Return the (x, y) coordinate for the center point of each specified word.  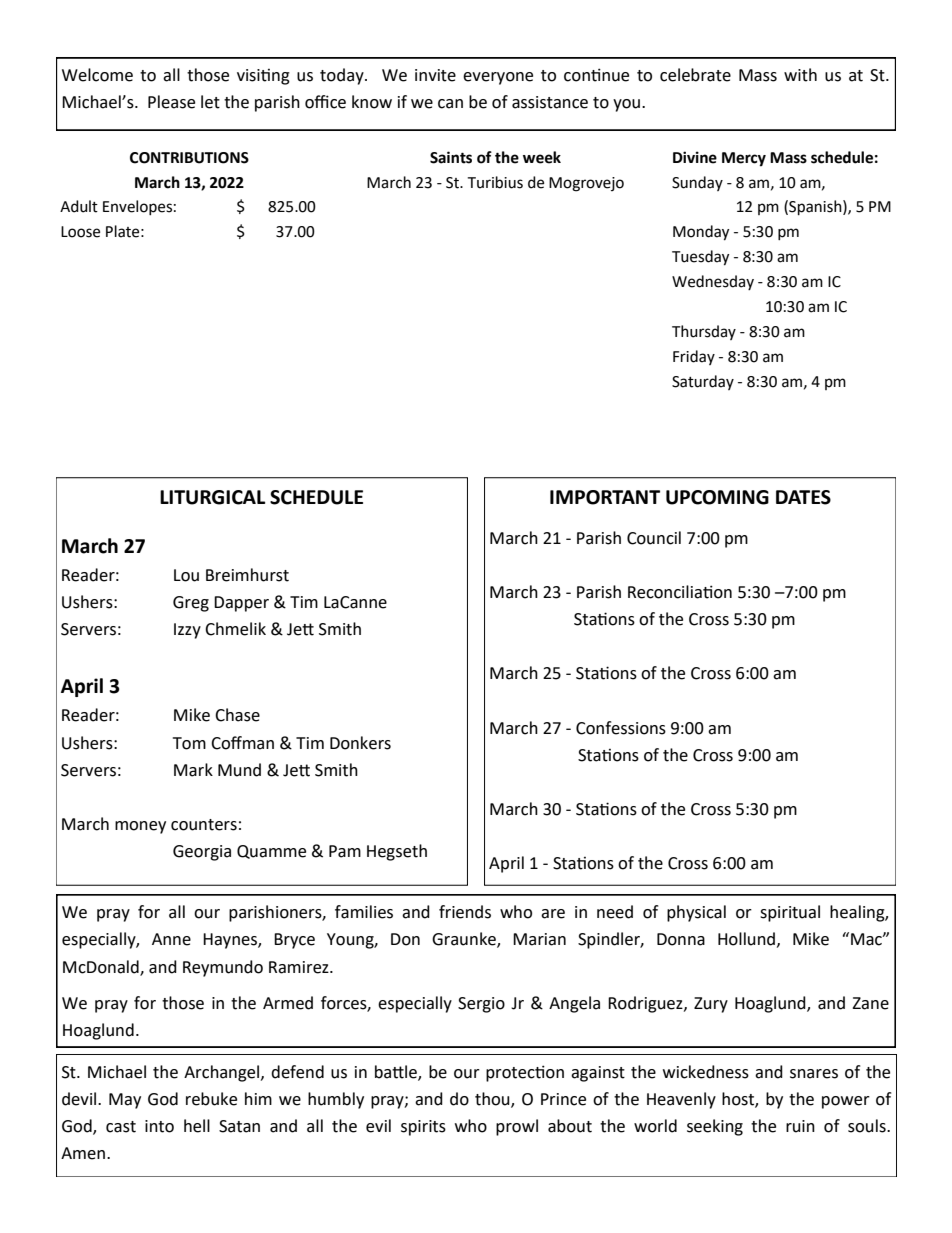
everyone (498, 78)
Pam (345, 851)
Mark (193, 770)
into (159, 1126)
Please (171, 102)
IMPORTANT (605, 497)
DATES (803, 497)
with (800, 75)
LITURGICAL (212, 497)
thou (493, 1099)
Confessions (621, 728)
